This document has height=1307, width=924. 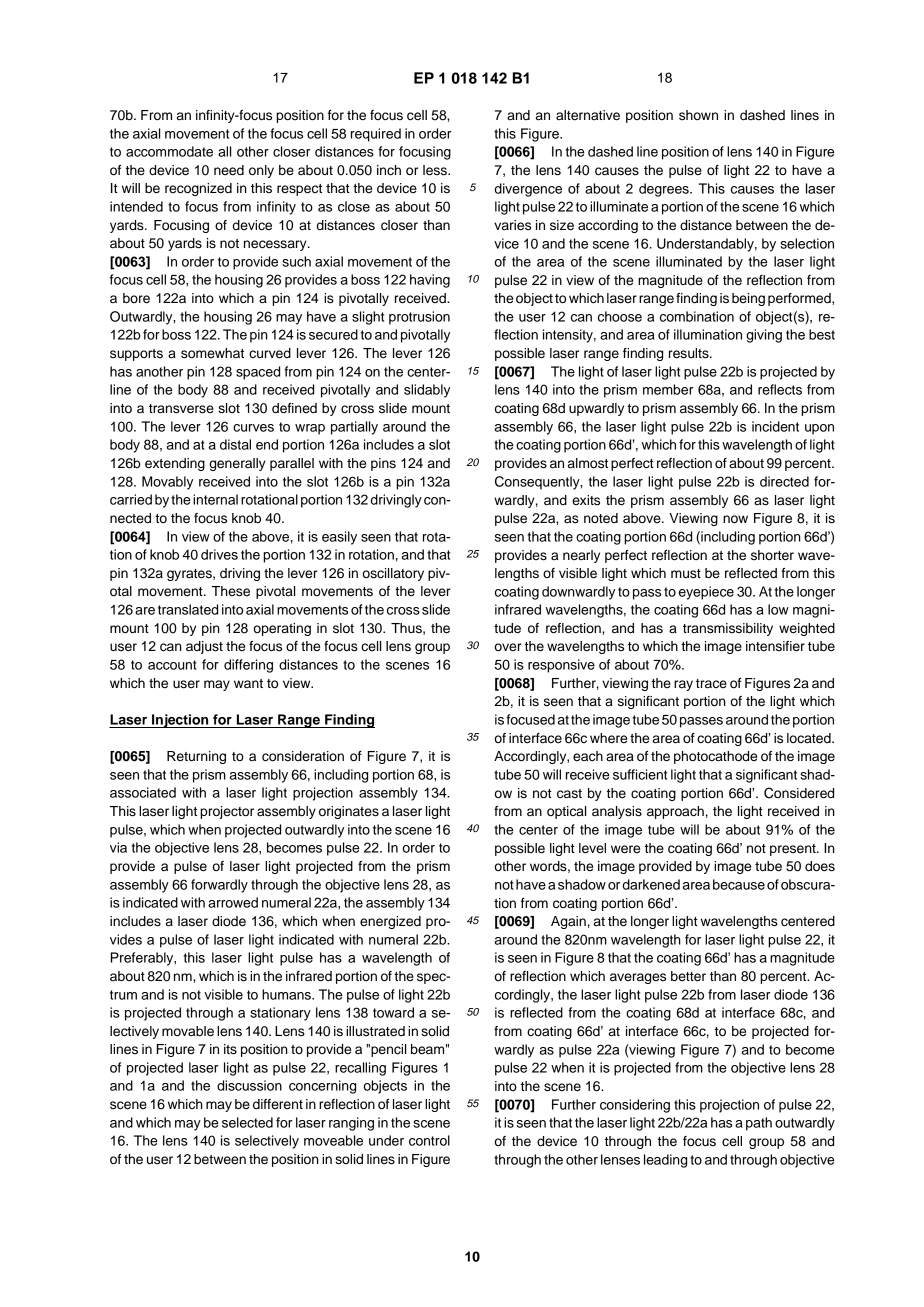 What do you see at coordinates (204, 647) in the document?
I see `adjust` at bounding box center [204, 647].
